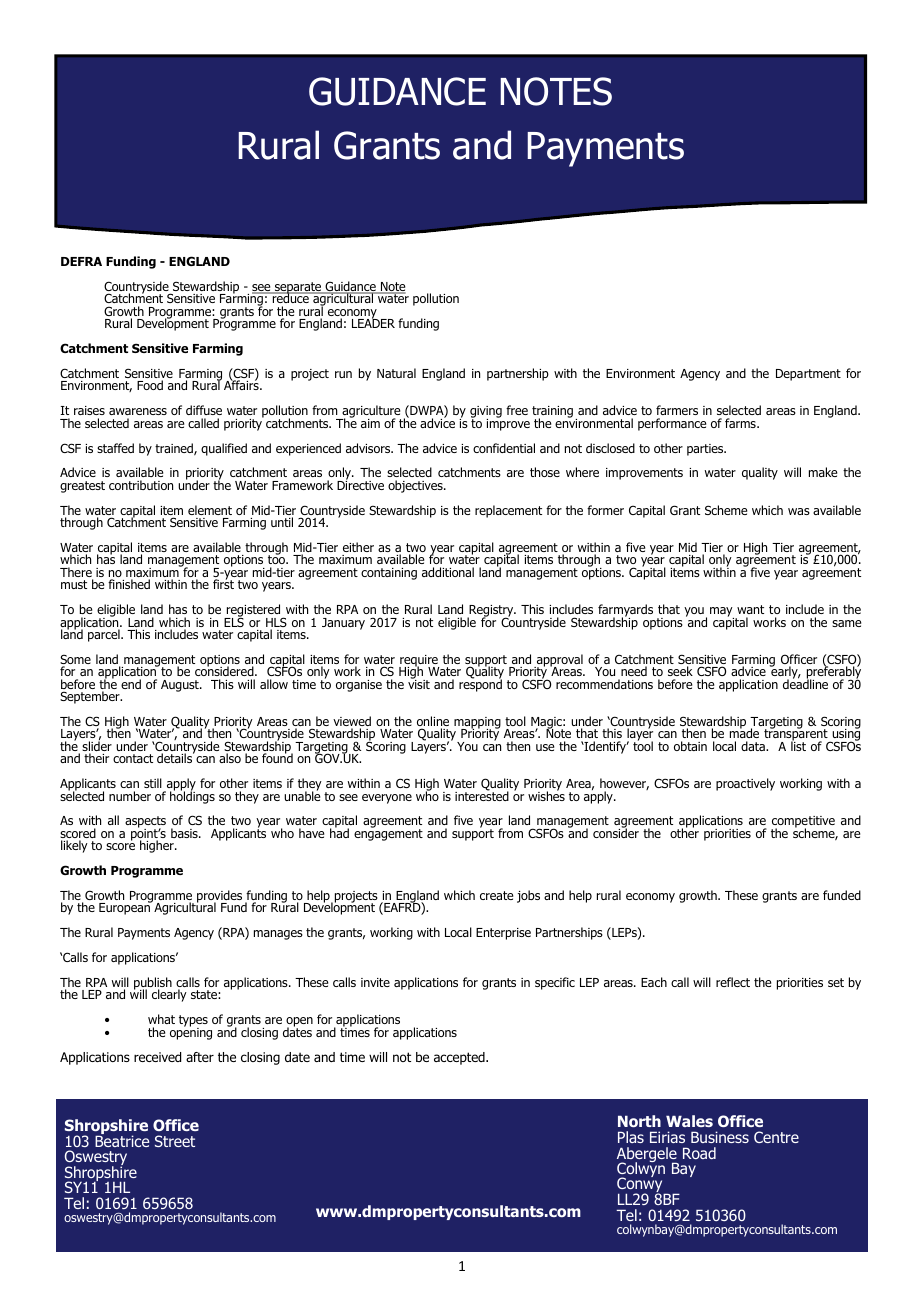 The width and height of the document is (924, 1308). I want to click on Natural, so click(396, 373).
